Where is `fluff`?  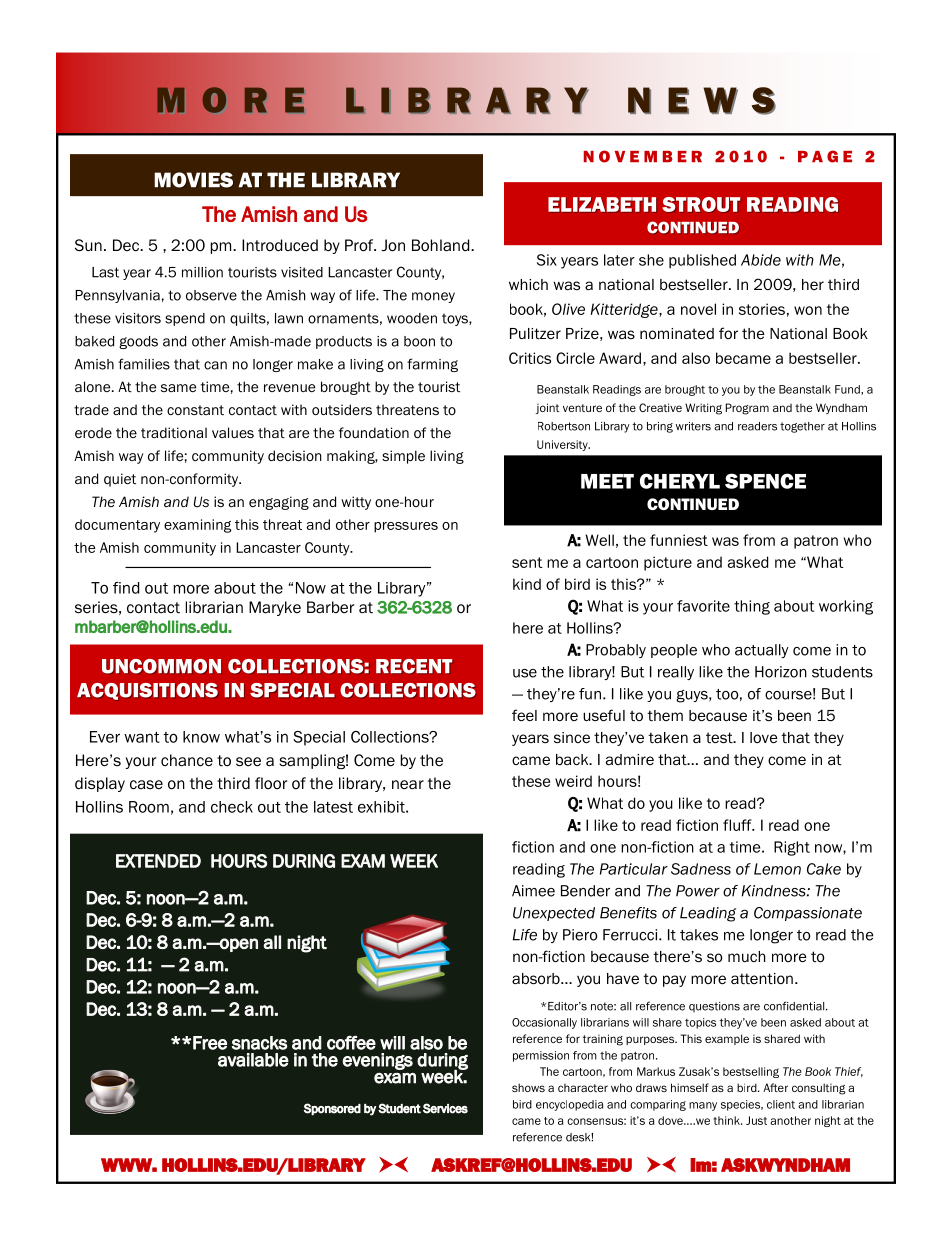 fluff is located at coordinates (738, 825).
